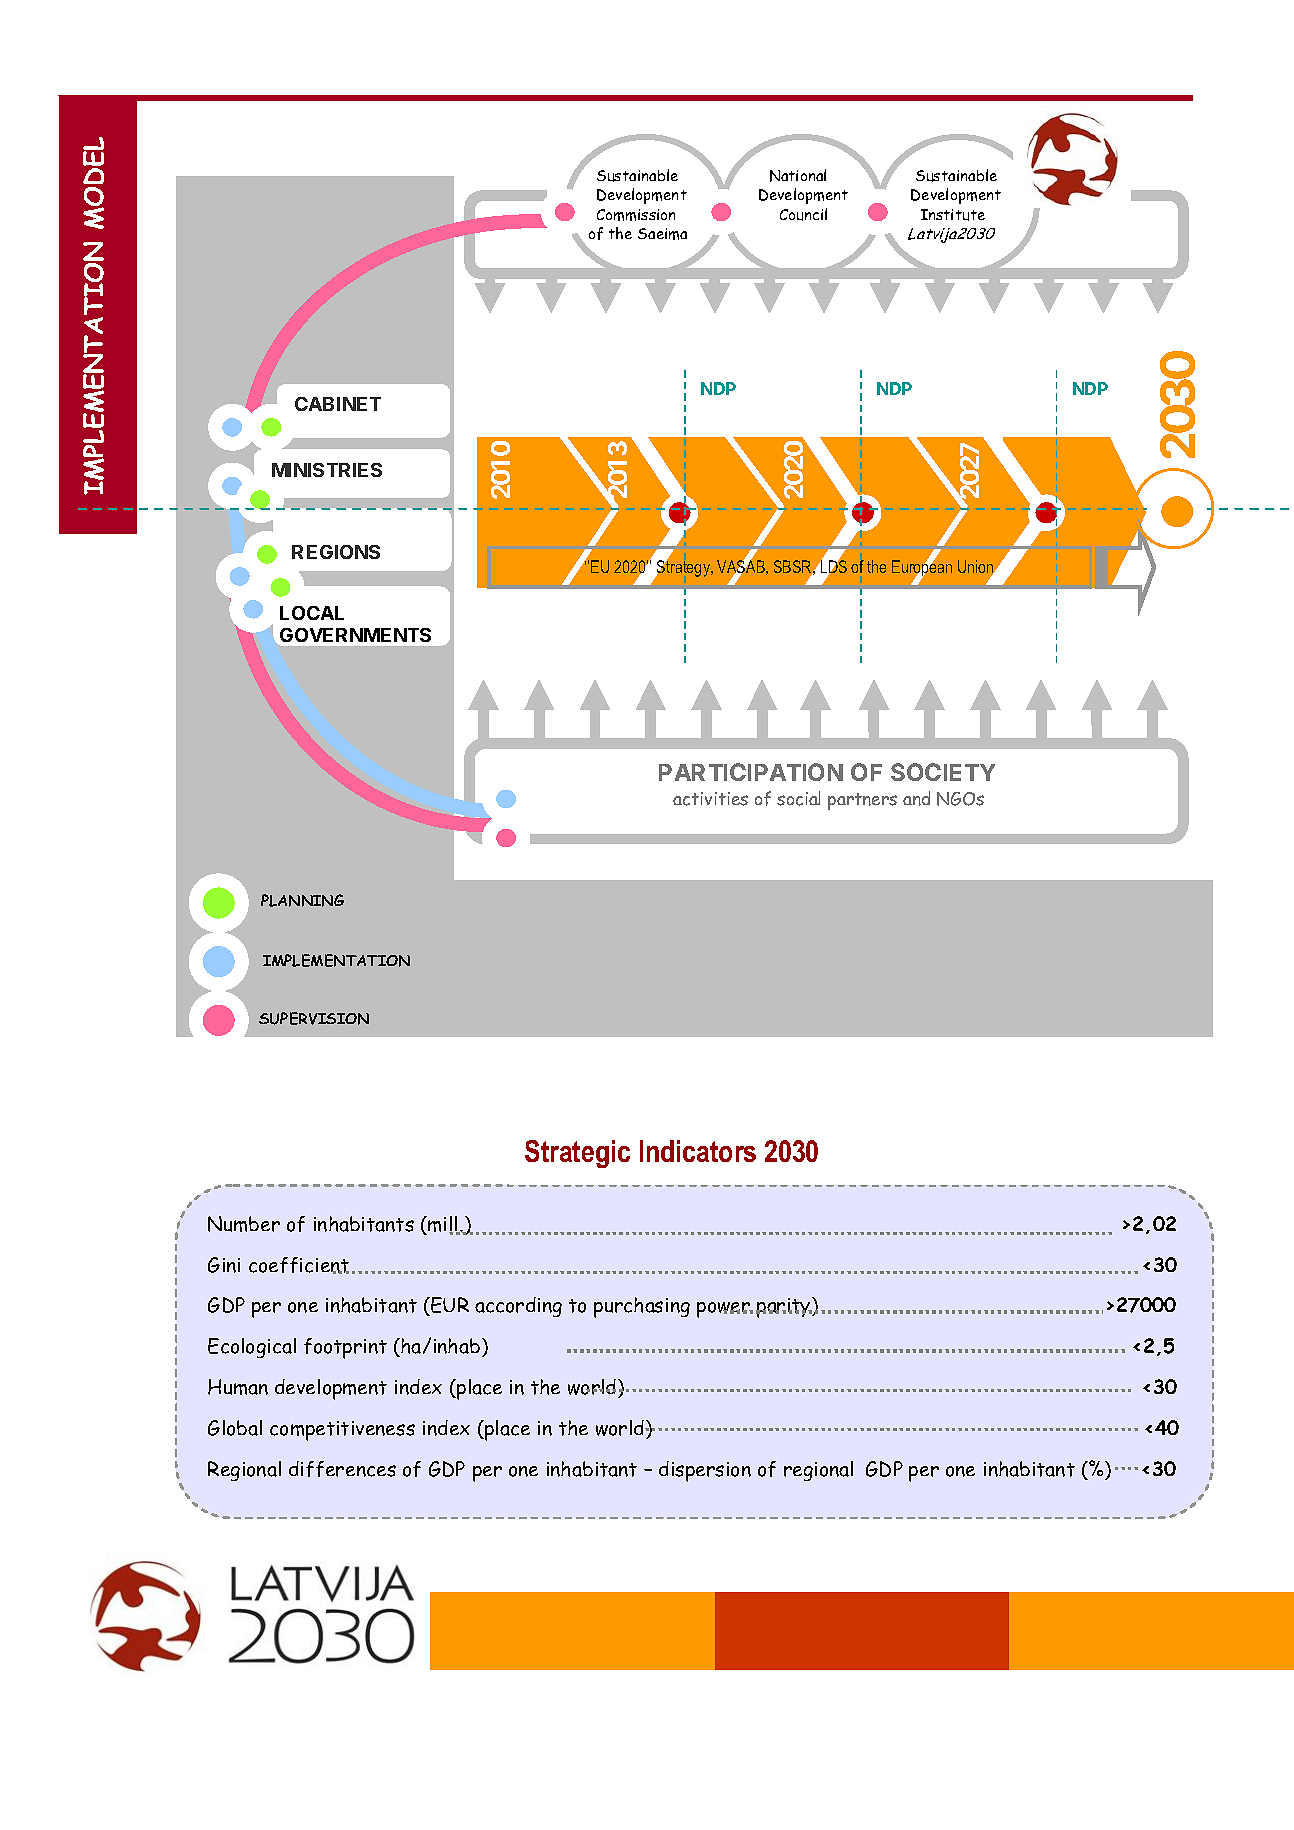 This image has width=1294, height=1830. What do you see at coordinates (698, 1151) in the image?
I see `Indicators` at bounding box center [698, 1151].
